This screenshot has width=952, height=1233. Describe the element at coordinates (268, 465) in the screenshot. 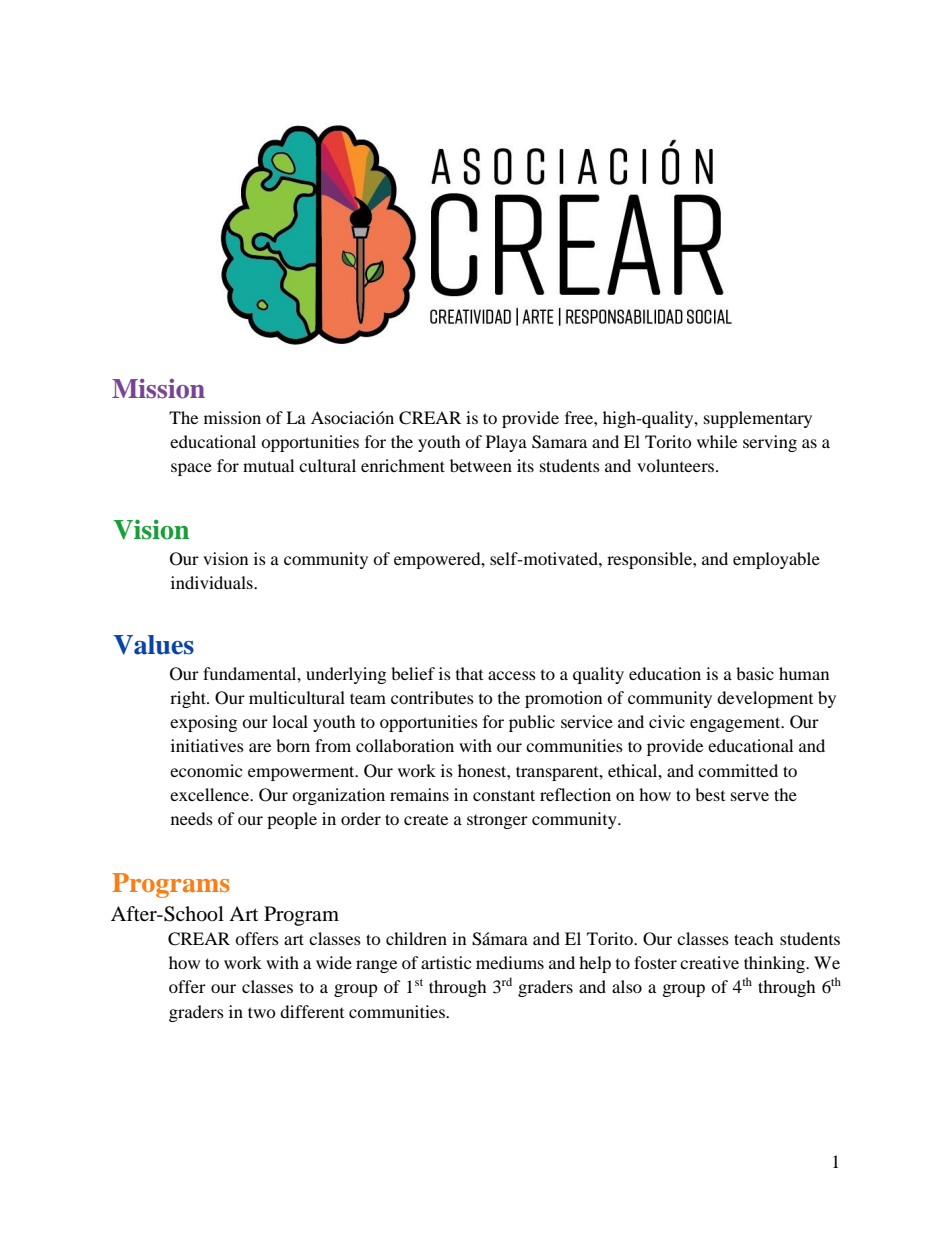

I see `mutual` at that location.
